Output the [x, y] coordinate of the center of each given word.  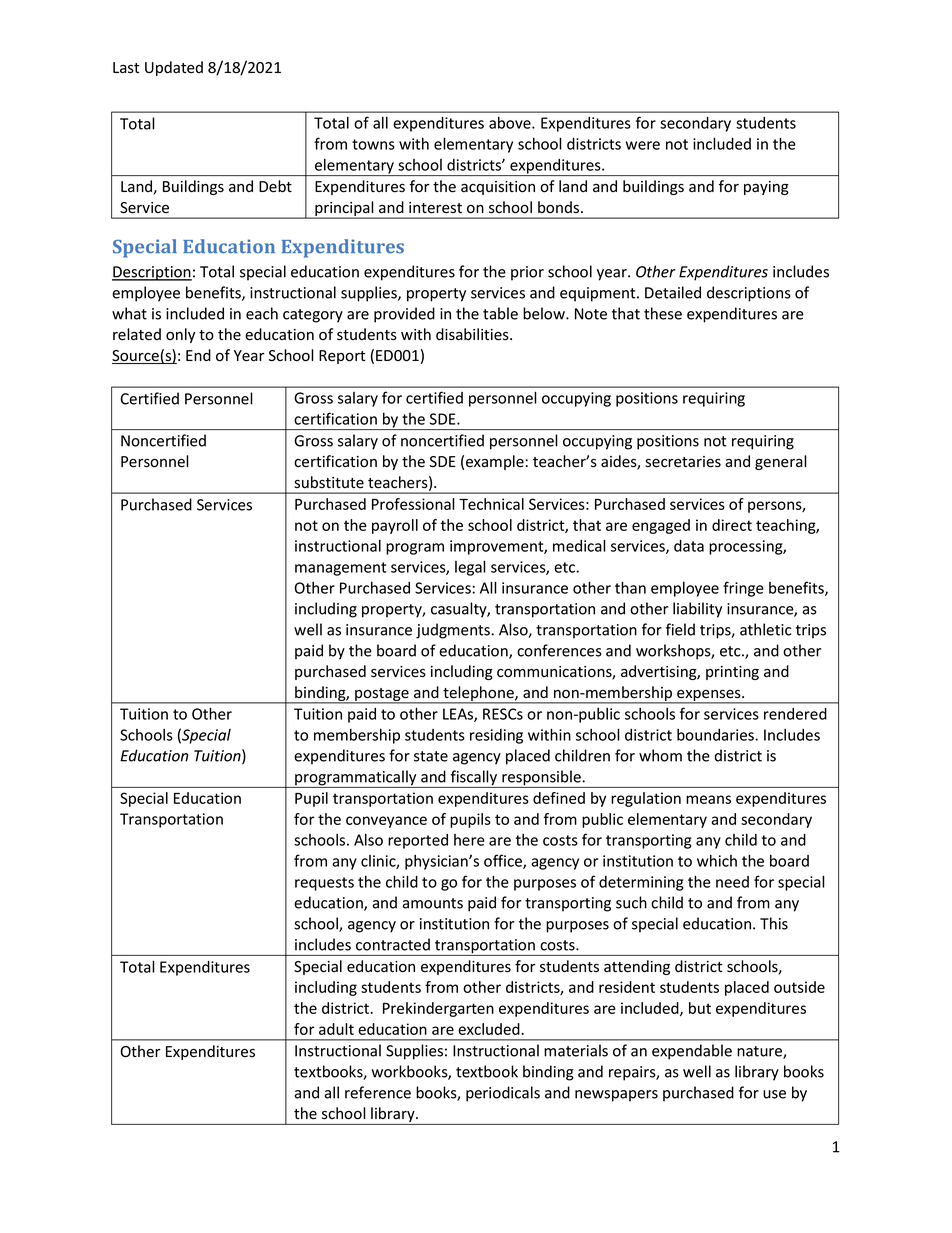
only [180, 335]
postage [382, 696]
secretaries [683, 462]
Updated [174, 68]
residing [496, 736]
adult [336, 1029]
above [511, 123]
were [643, 145]
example [495, 462]
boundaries [716, 735]
